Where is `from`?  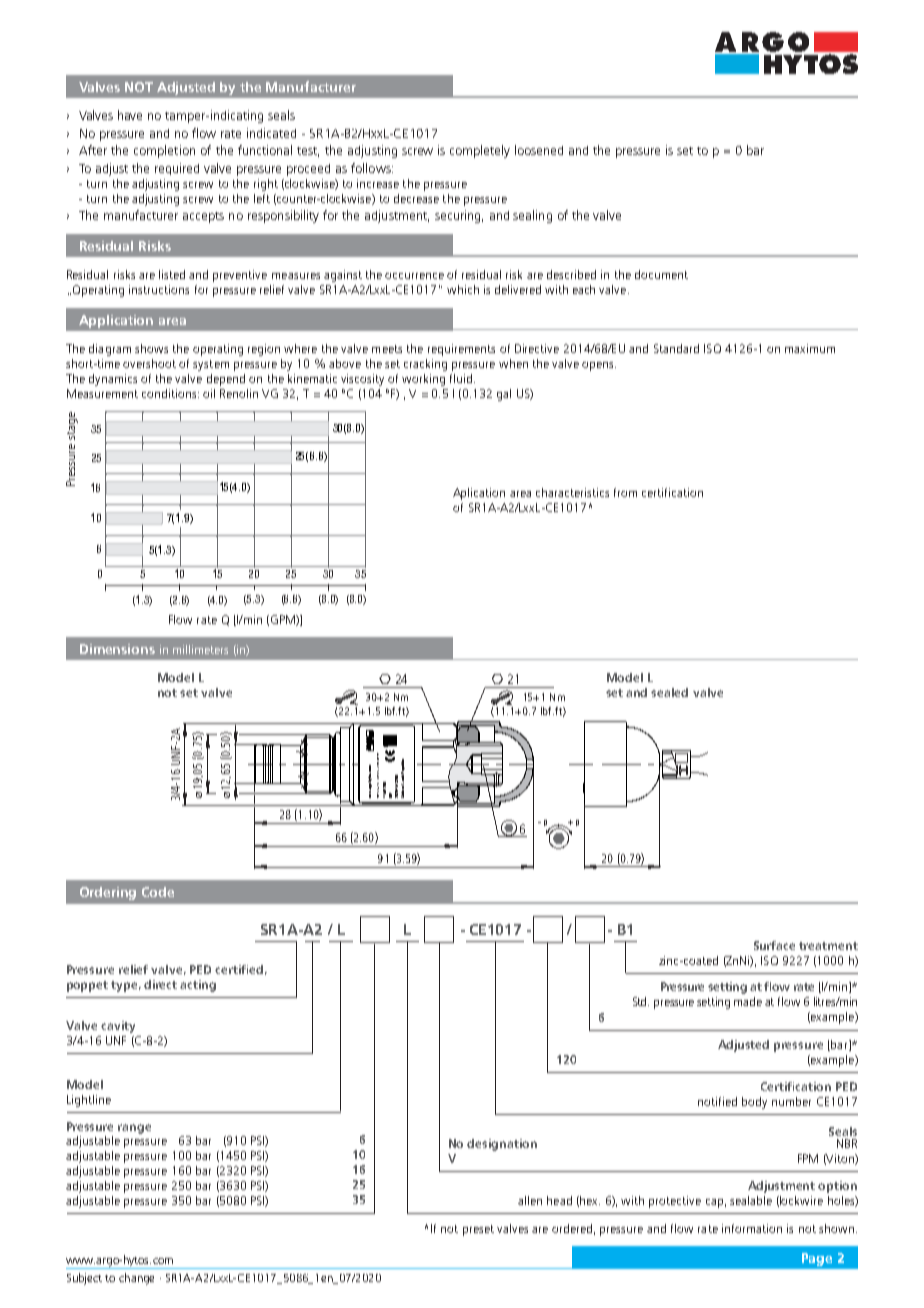 from is located at coordinates (625, 492).
